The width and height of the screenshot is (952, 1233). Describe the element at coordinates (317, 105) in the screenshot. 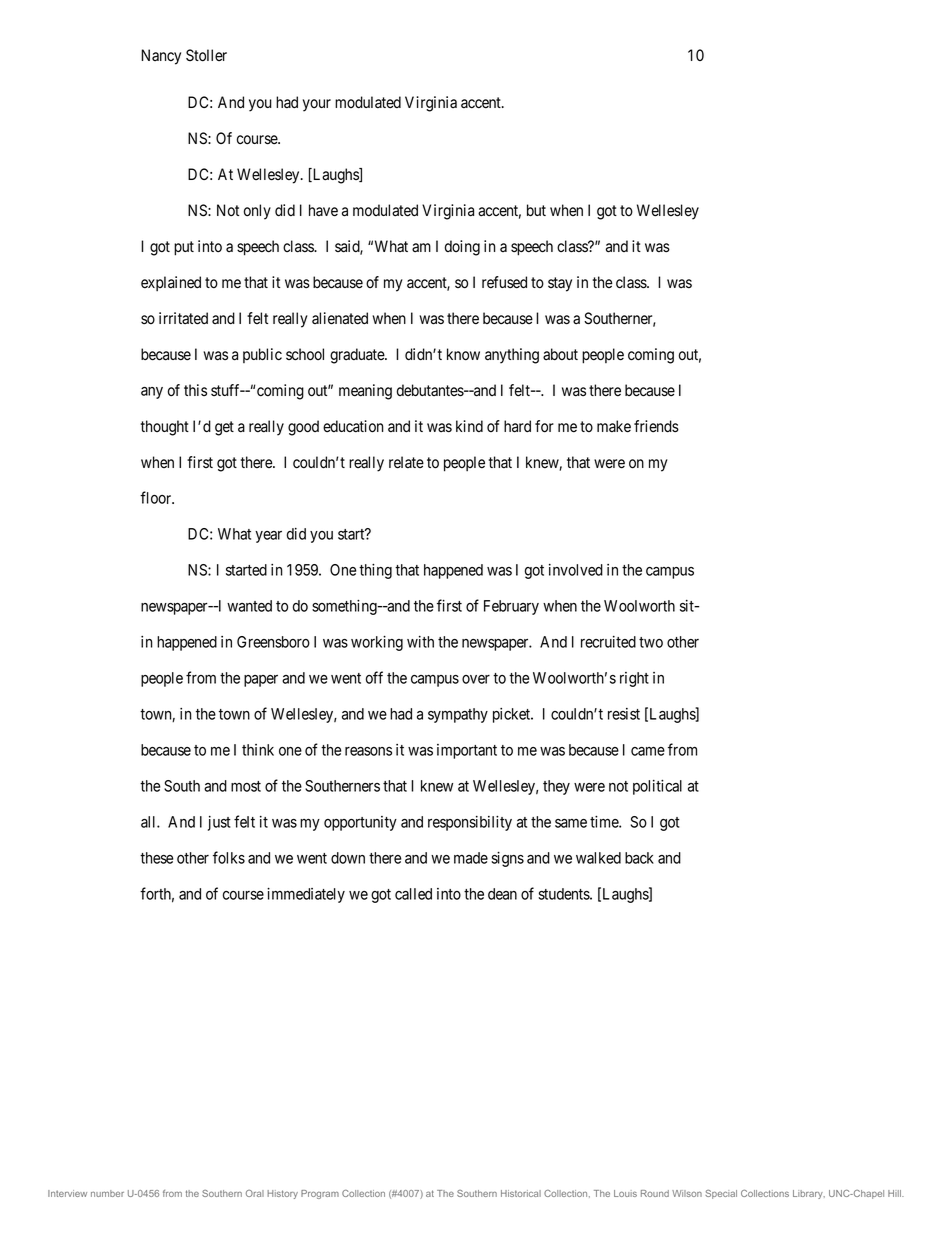

I see `your` at that location.
